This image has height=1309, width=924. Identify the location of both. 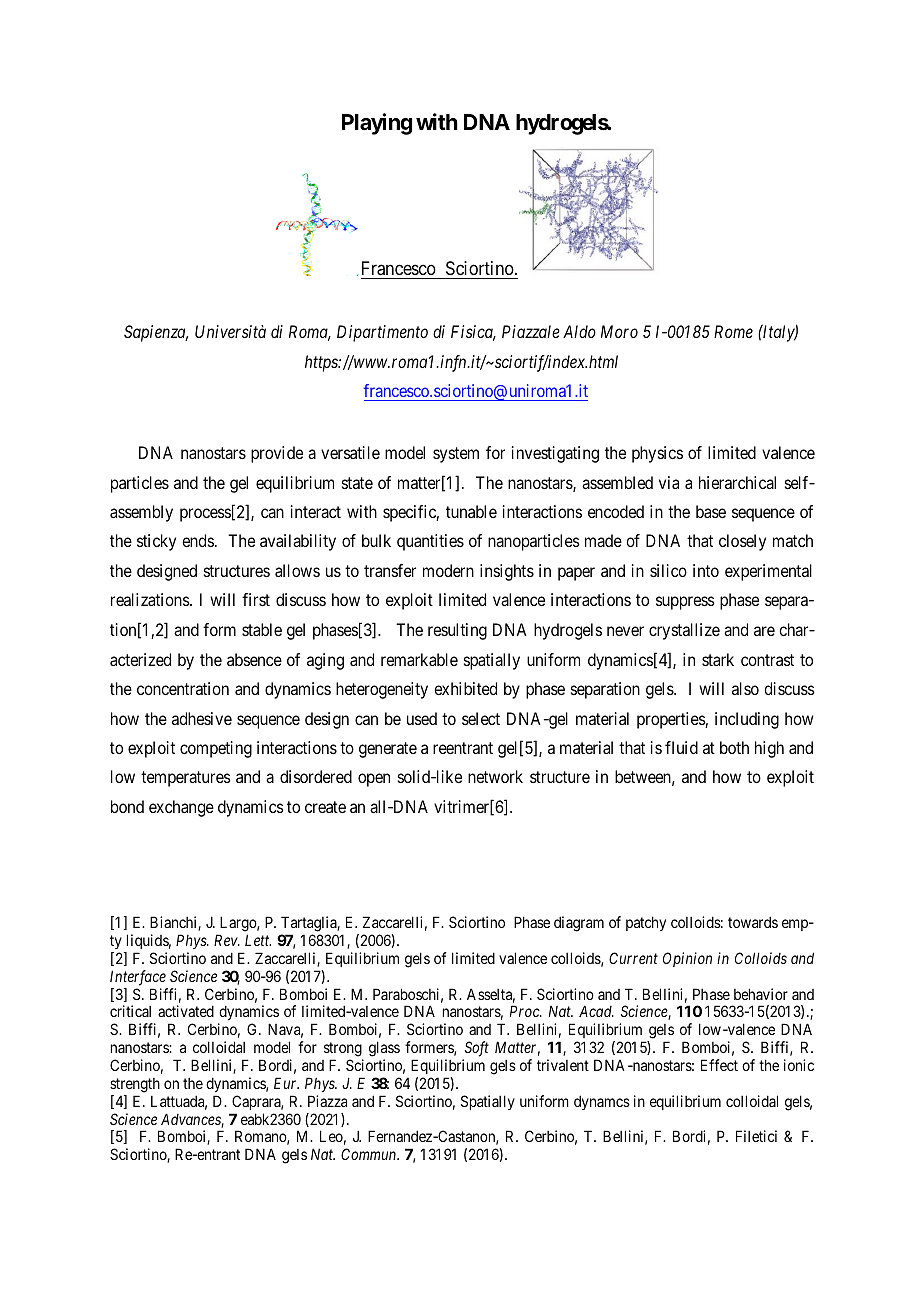
(734, 747).
